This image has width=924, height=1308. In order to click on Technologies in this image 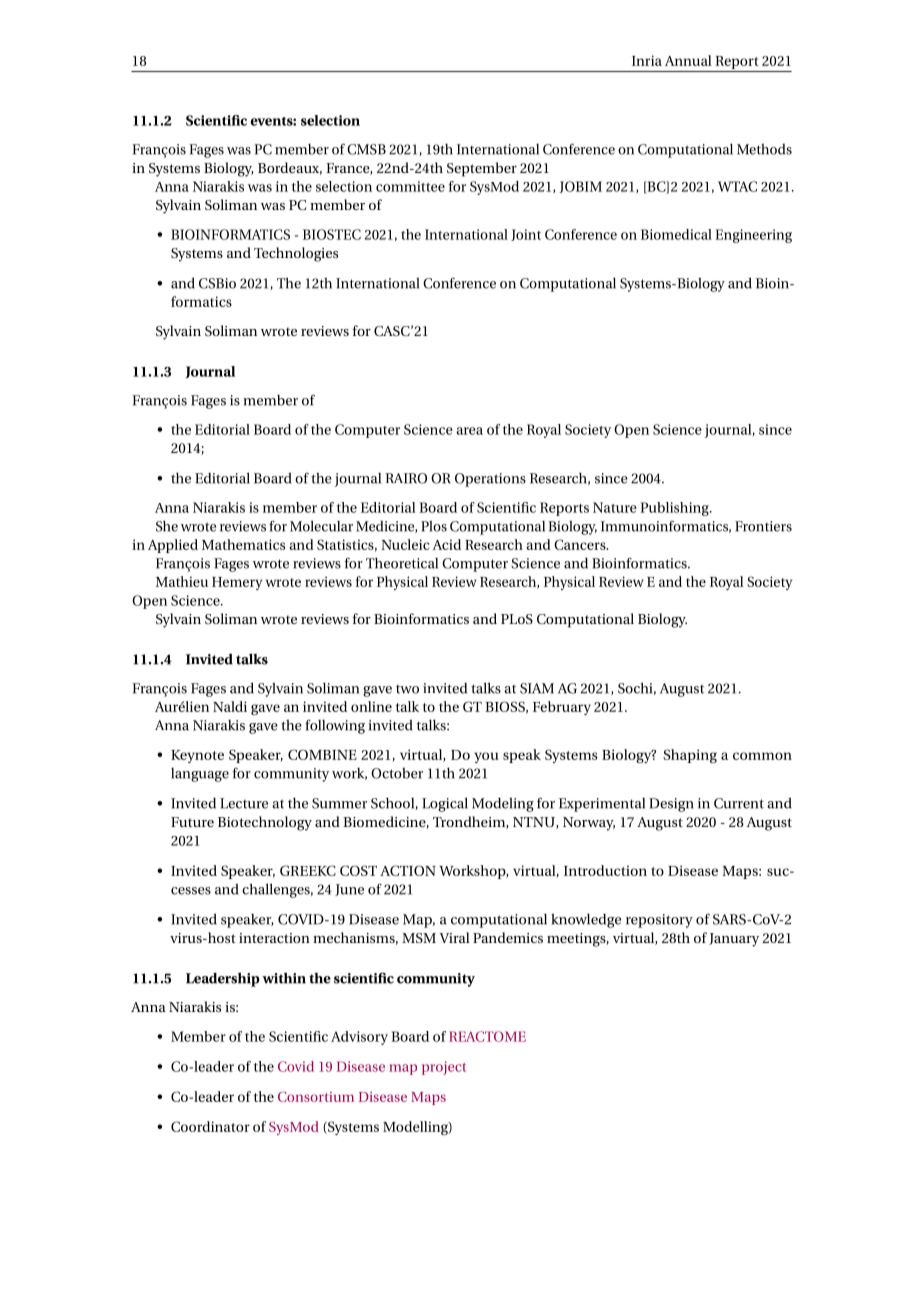, I will do `click(296, 254)`.
